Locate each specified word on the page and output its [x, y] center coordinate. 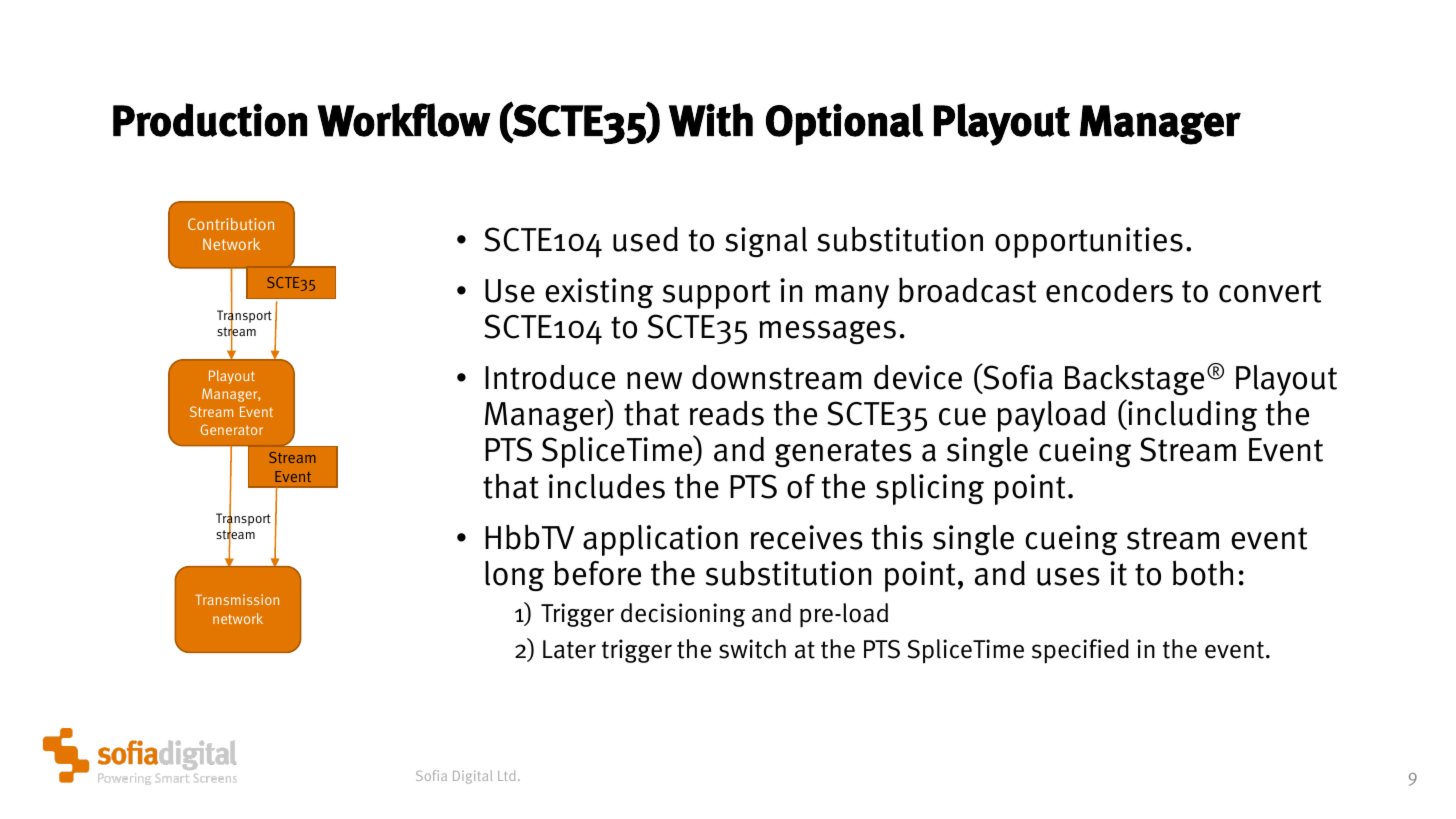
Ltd [506, 775]
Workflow [404, 120]
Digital [472, 777]
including [1191, 415]
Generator [232, 429]
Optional [845, 124]
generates [843, 453]
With [711, 120]
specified [1080, 651]
